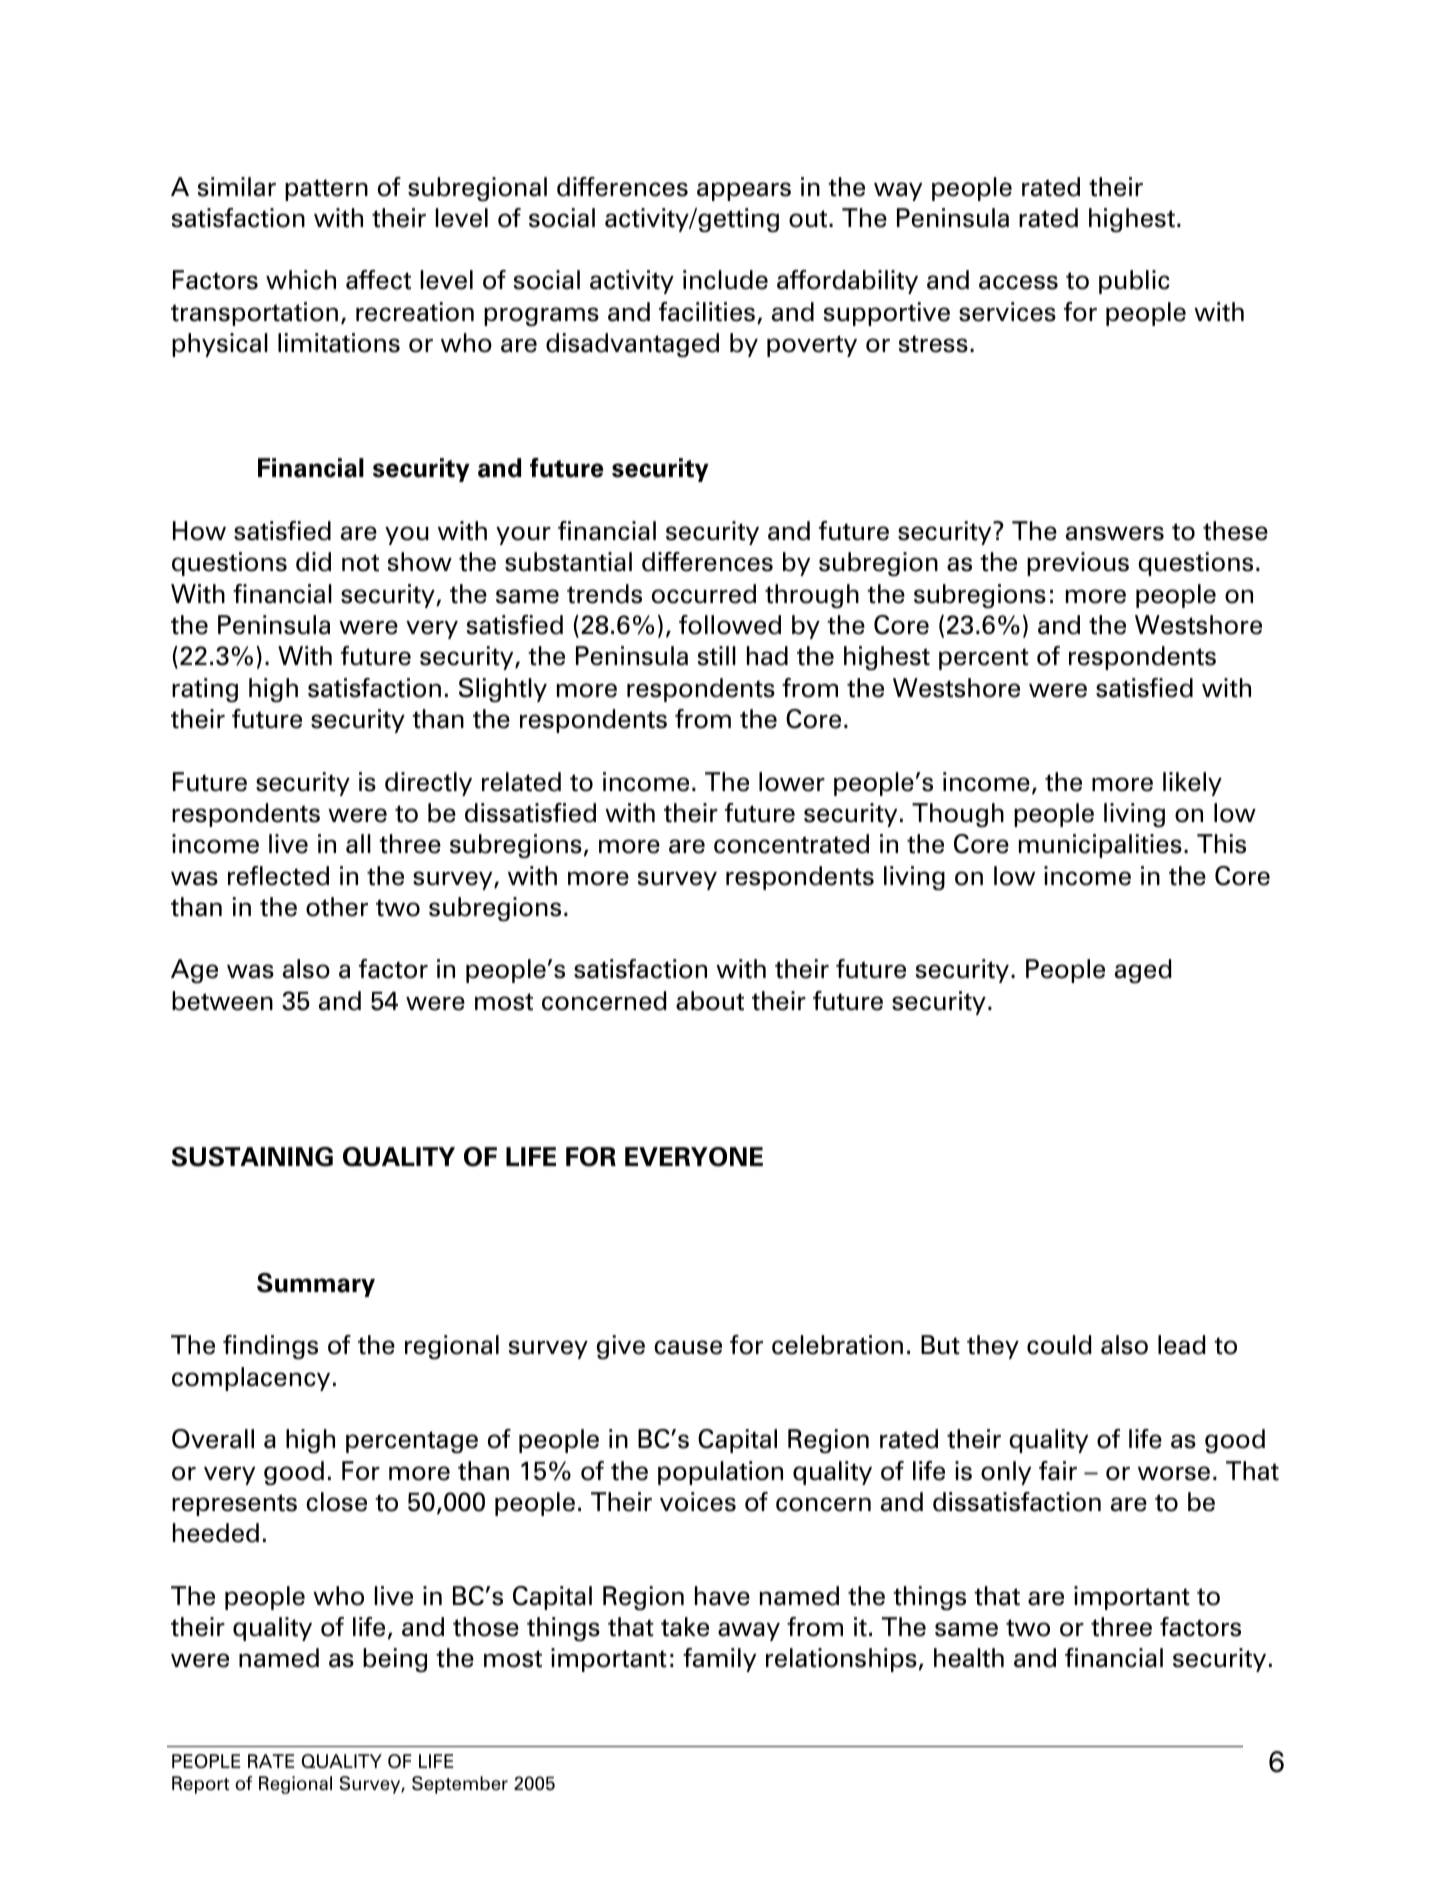  Describe the element at coordinates (395, 1660) in the page. I see `being` at that location.
